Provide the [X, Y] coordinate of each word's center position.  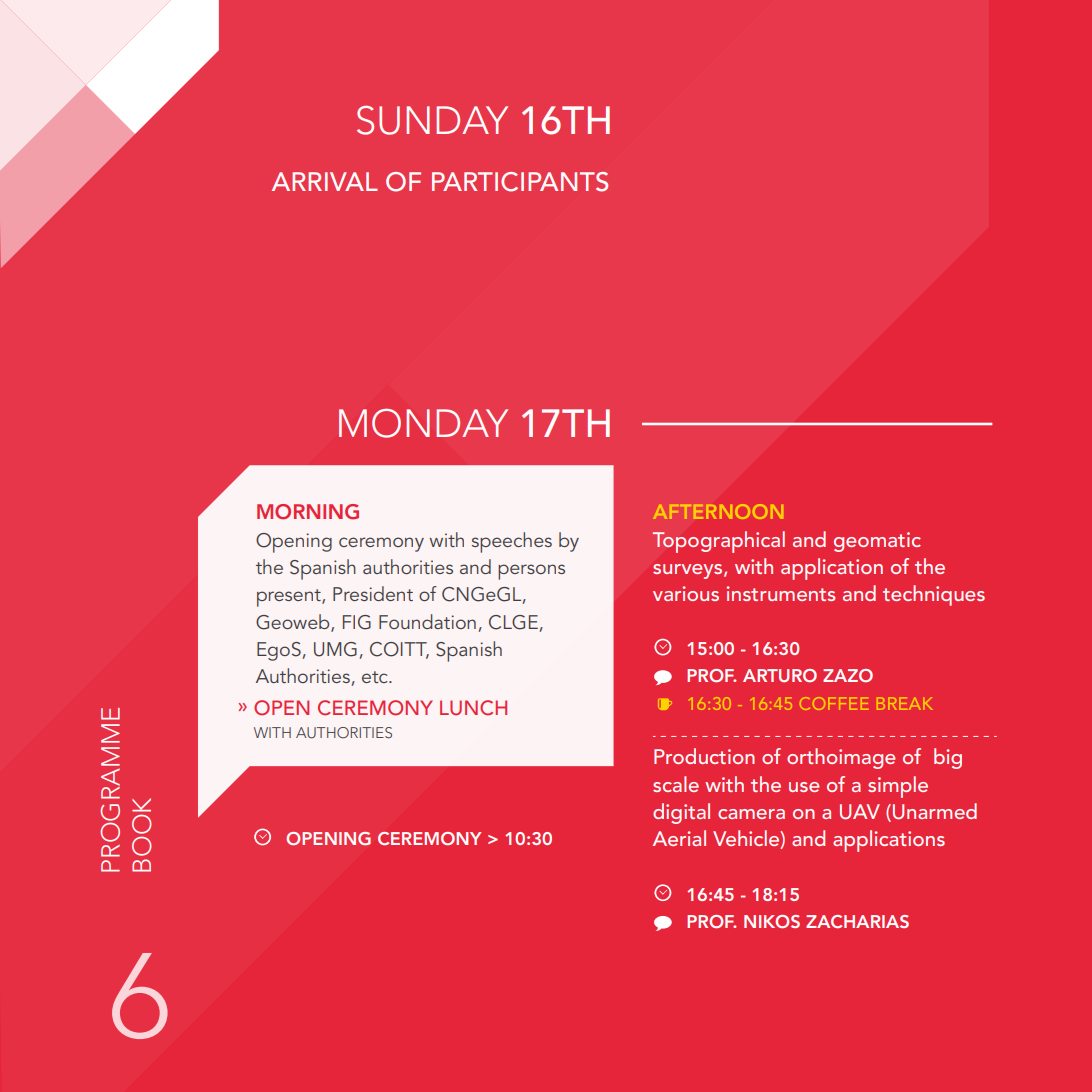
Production [704, 756]
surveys [689, 571]
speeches [512, 542]
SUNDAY [432, 120]
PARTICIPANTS [520, 182]
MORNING [308, 512]
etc [376, 677]
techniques [934, 595]
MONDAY [423, 423]
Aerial [679, 838]
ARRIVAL [325, 181]
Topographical [718, 542]
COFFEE [834, 704]
